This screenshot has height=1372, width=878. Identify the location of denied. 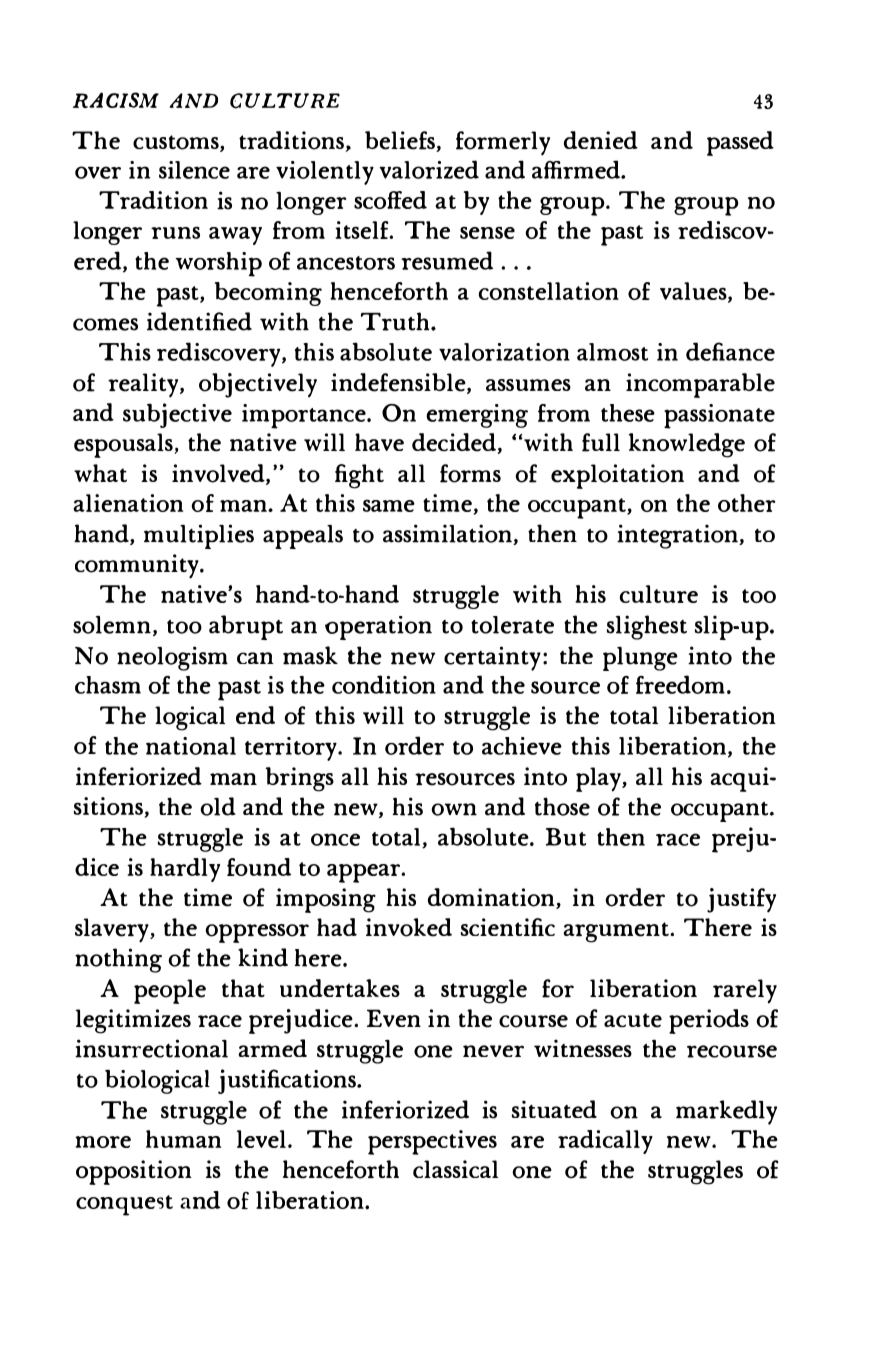
(601, 140).
